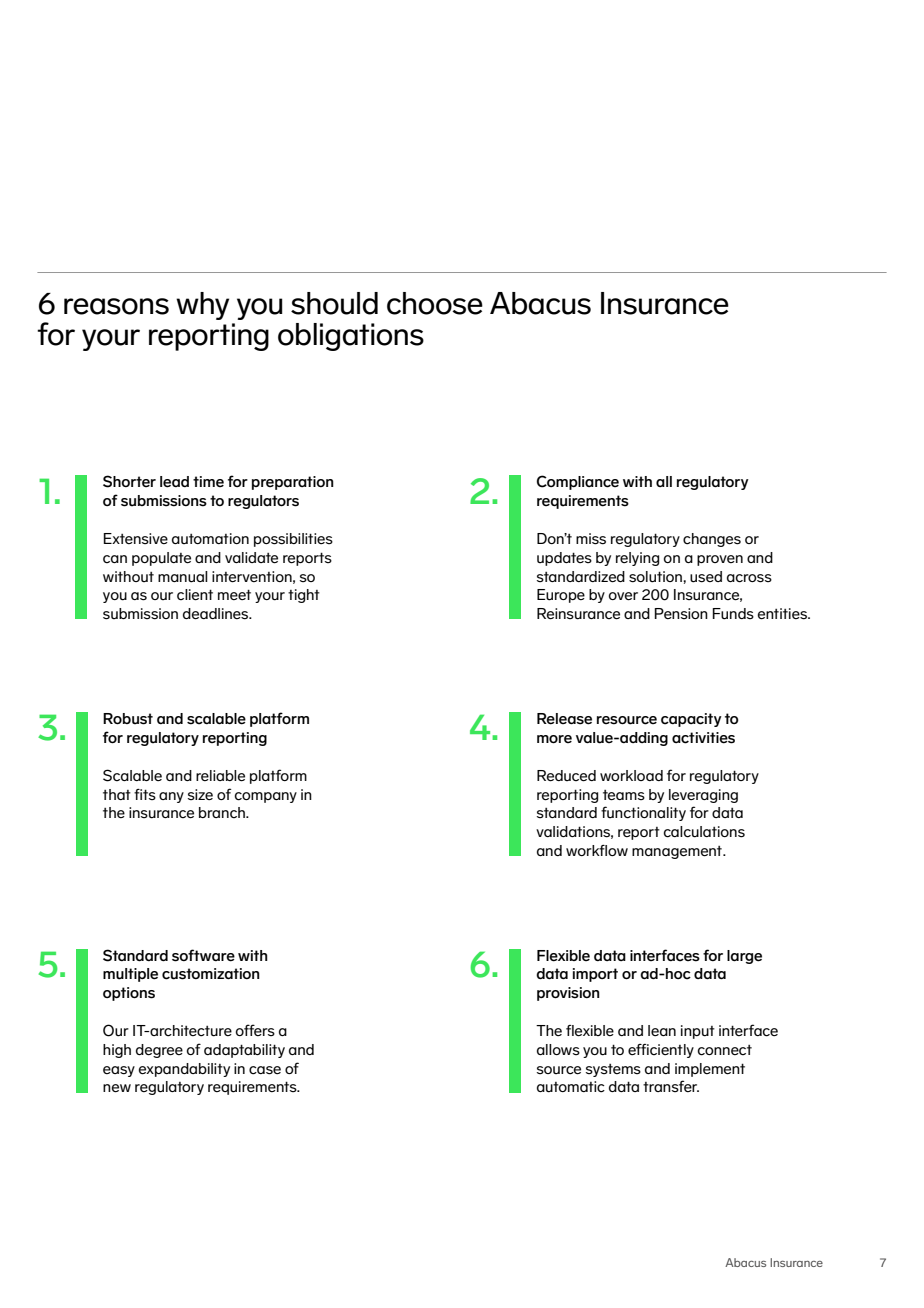  Describe the element at coordinates (202, 306) in the document. I see `why` at that location.
